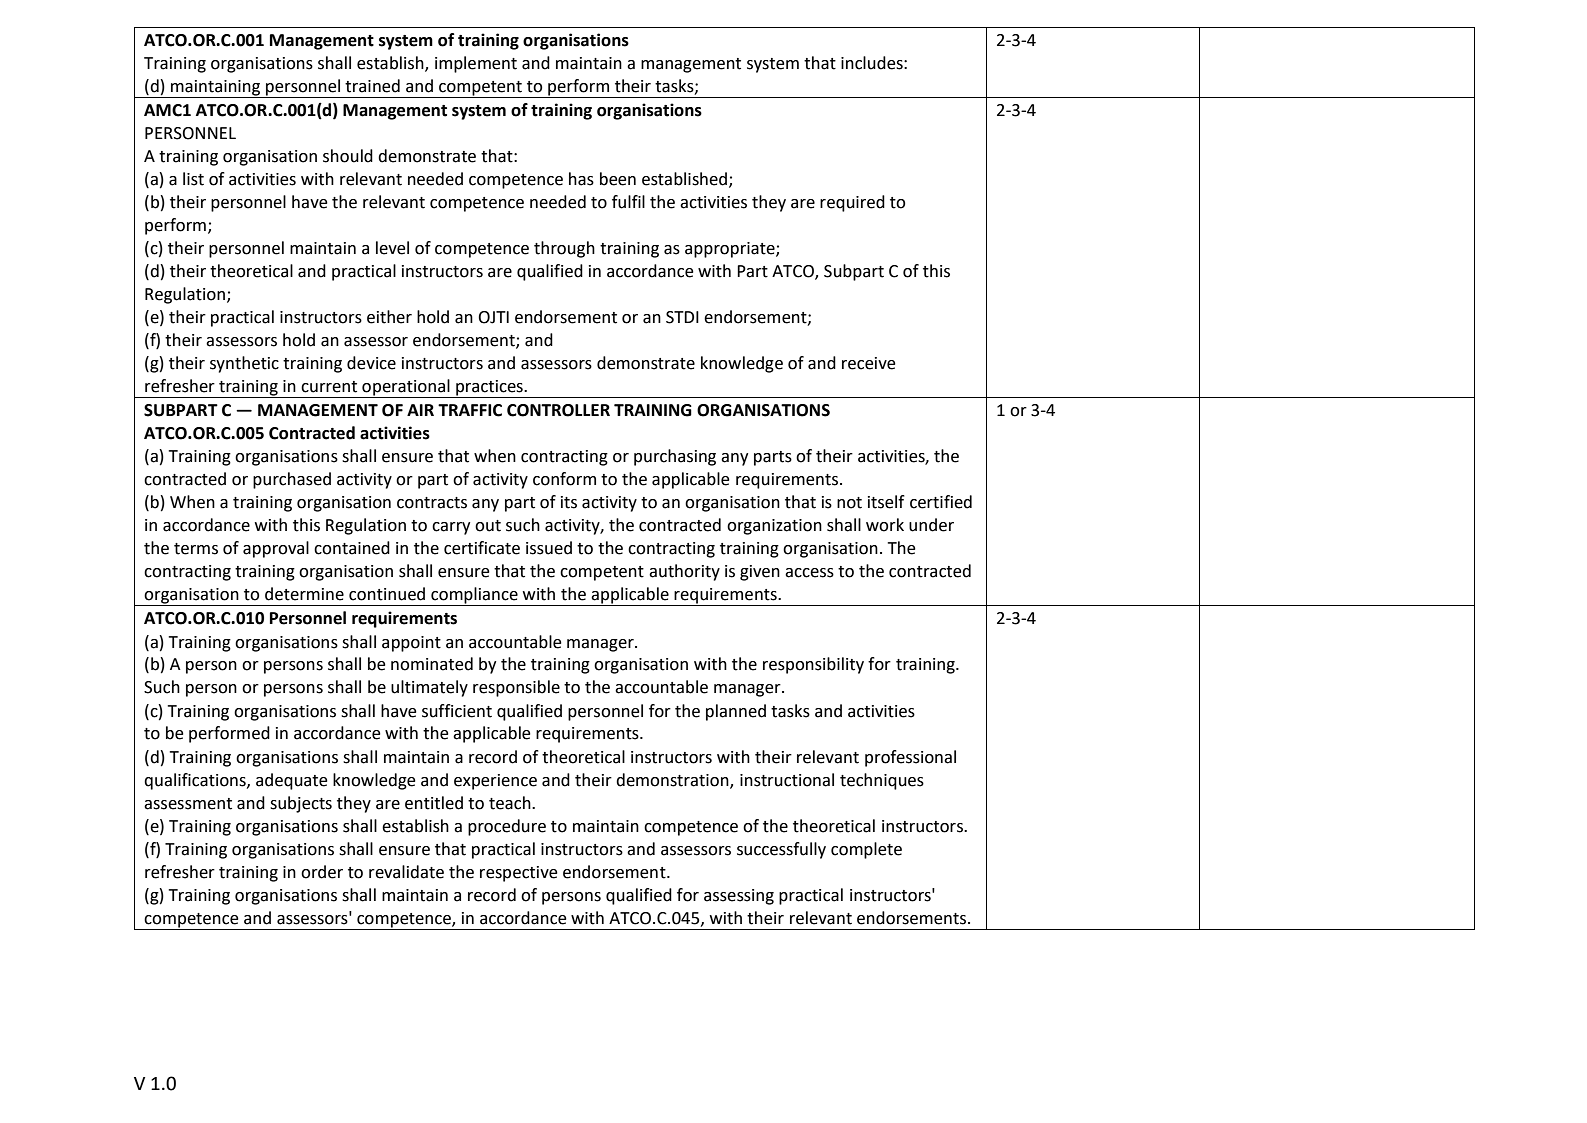 The image size is (1587, 1123). Describe the element at coordinates (476, 64) in the image. I see `implement` at that location.
